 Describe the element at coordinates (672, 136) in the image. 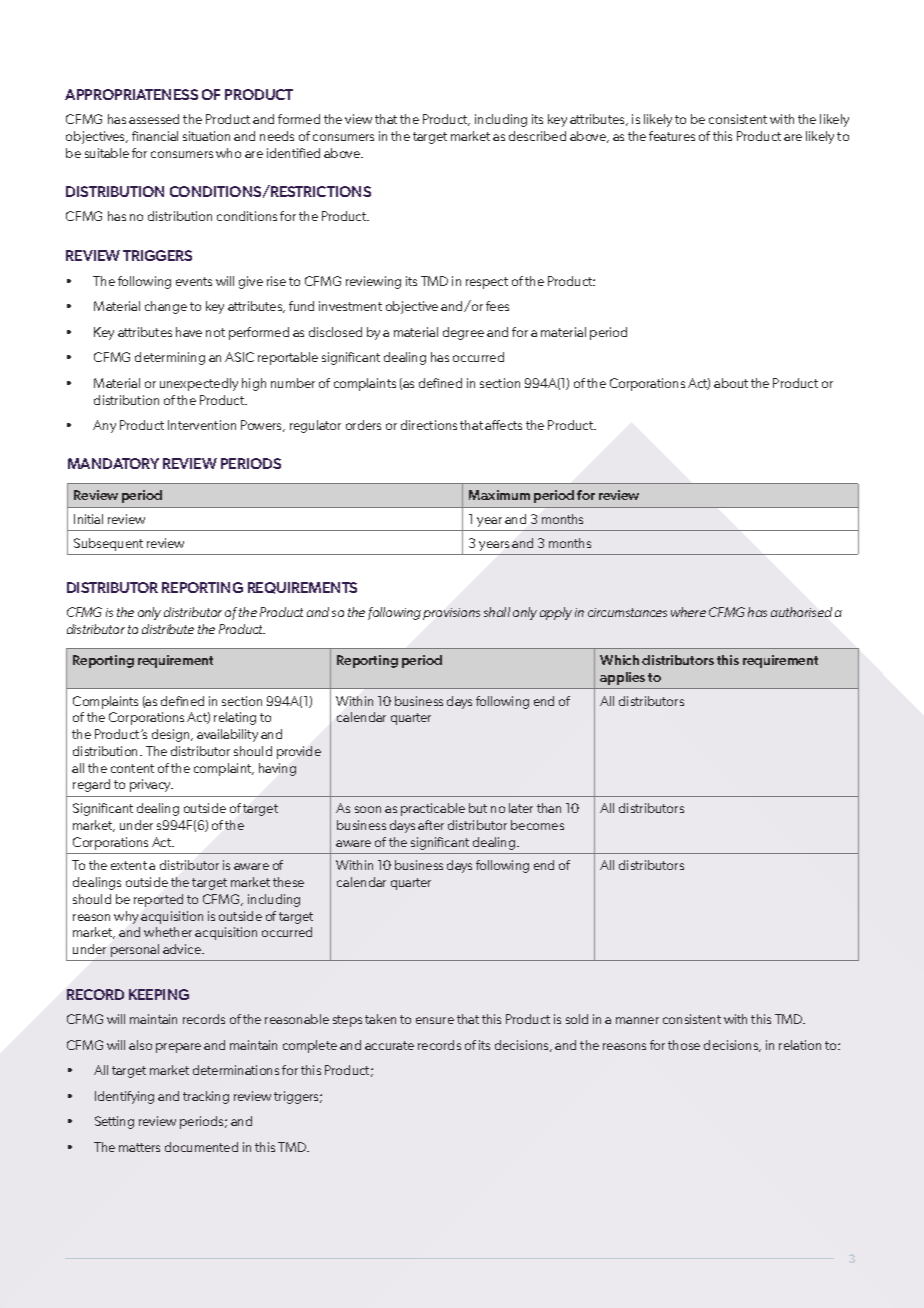

I see `features` at that location.
